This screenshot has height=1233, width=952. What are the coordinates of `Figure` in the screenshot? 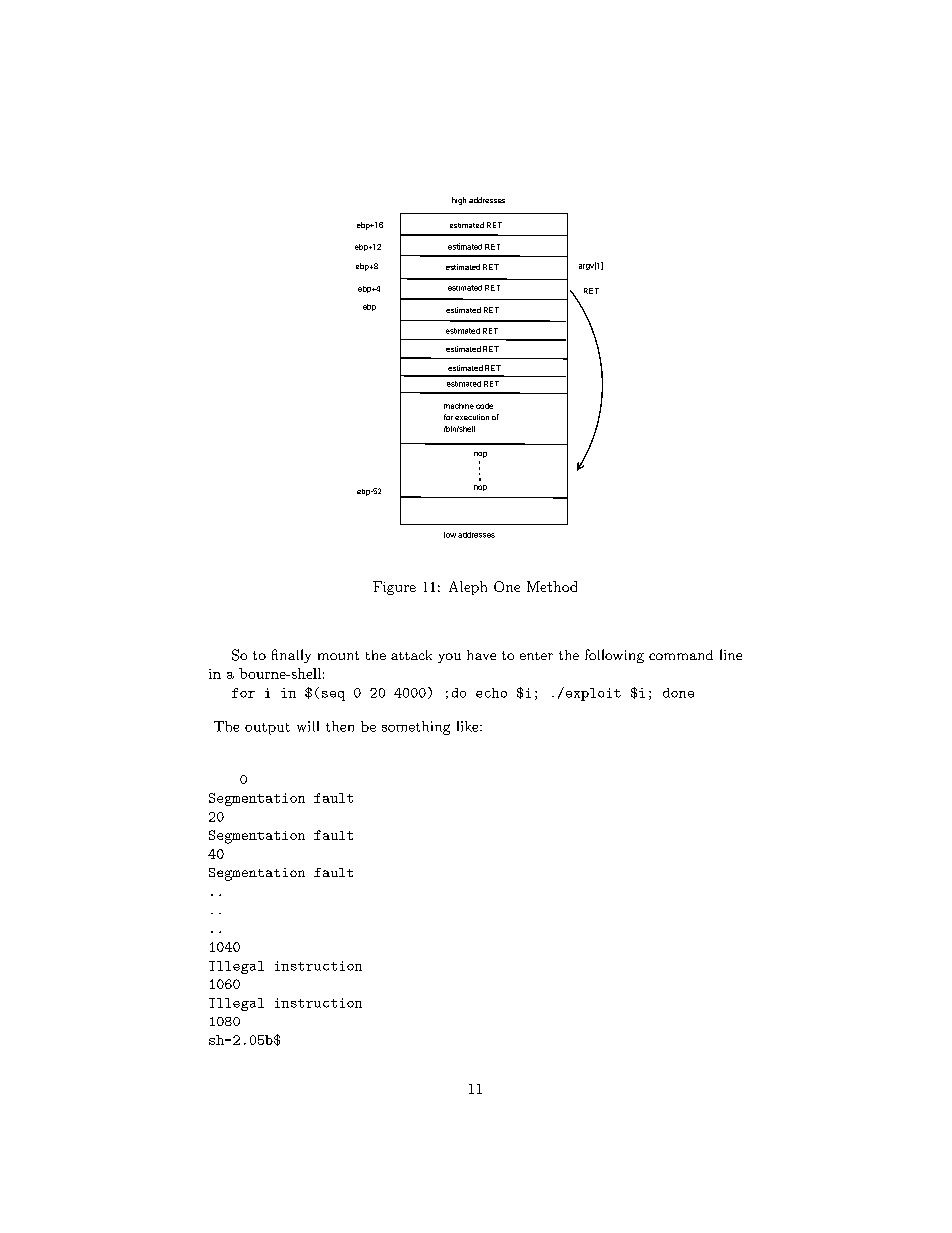 It's located at (394, 588).
